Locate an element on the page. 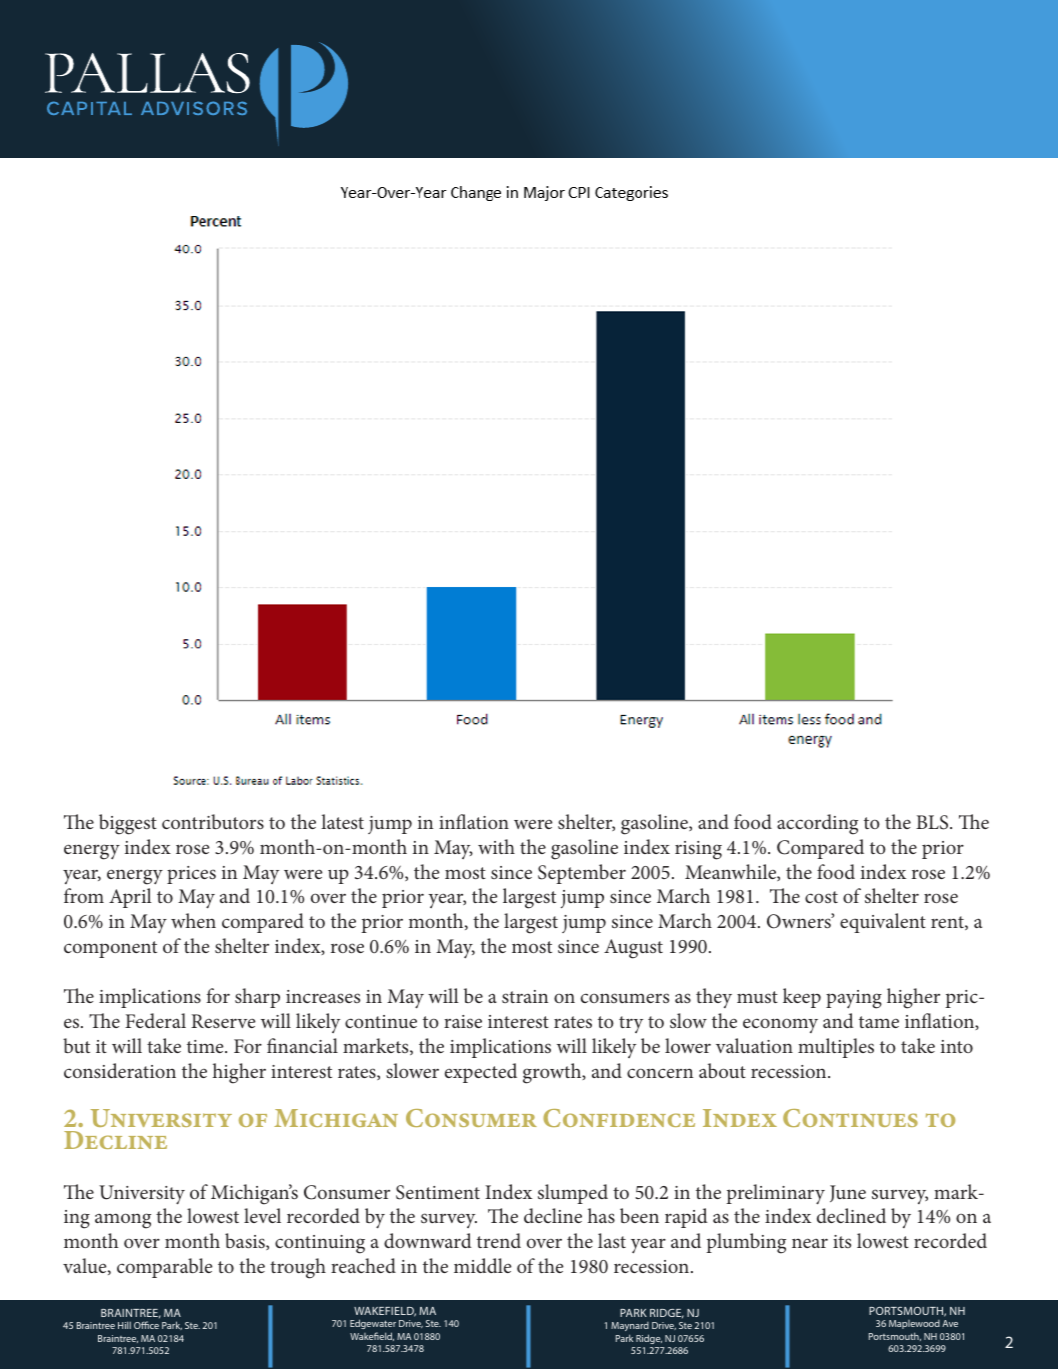  consideration is located at coordinates (120, 1070).
